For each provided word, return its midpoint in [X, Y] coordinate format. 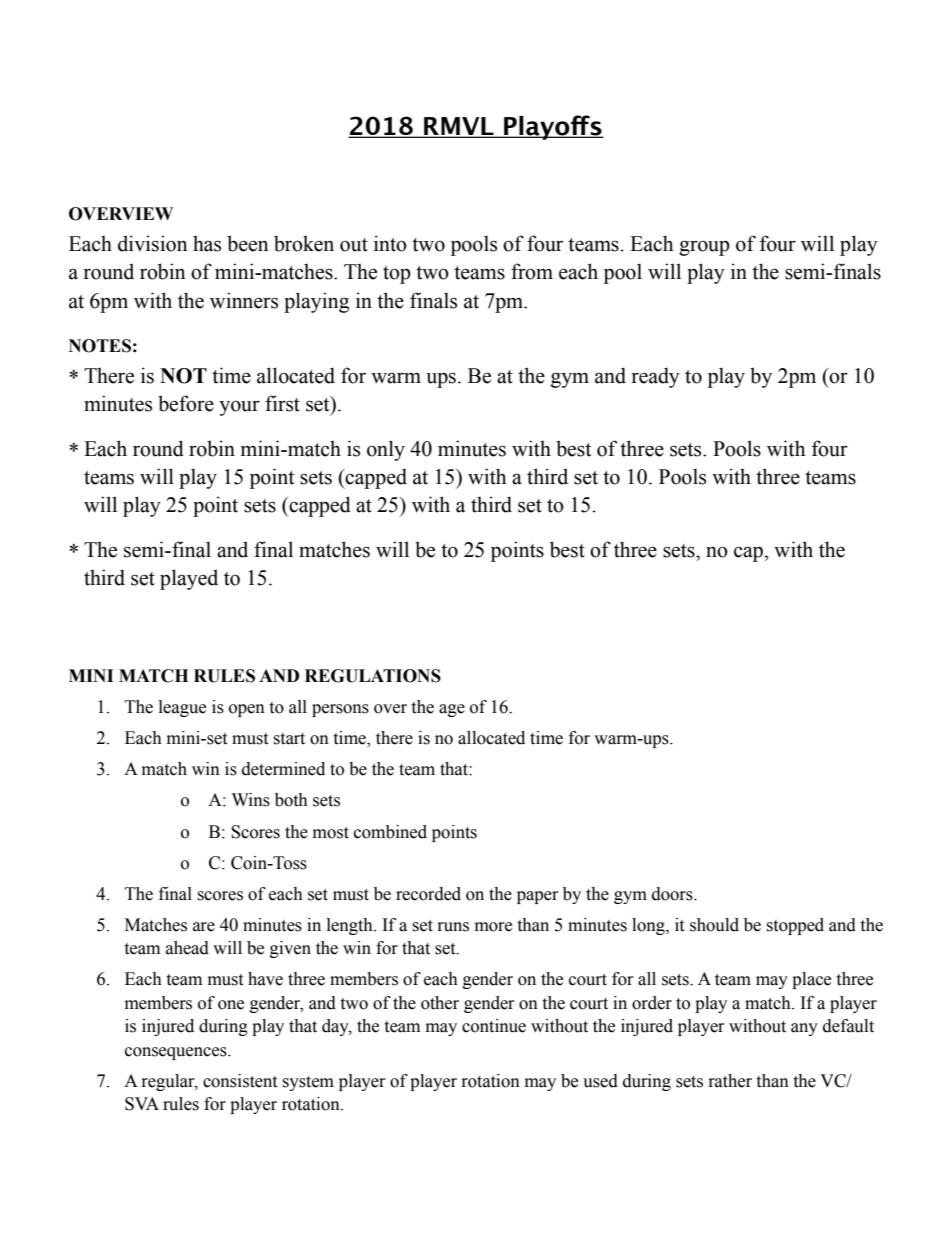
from [532, 271]
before [186, 403]
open [247, 710]
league [182, 708]
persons [340, 710]
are [204, 927]
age [452, 710]
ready [656, 377]
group [704, 248]
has [207, 243]
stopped [795, 926]
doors [673, 894]
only [386, 450]
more [493, 927]
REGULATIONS [373, 676]
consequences [177, 1053]
